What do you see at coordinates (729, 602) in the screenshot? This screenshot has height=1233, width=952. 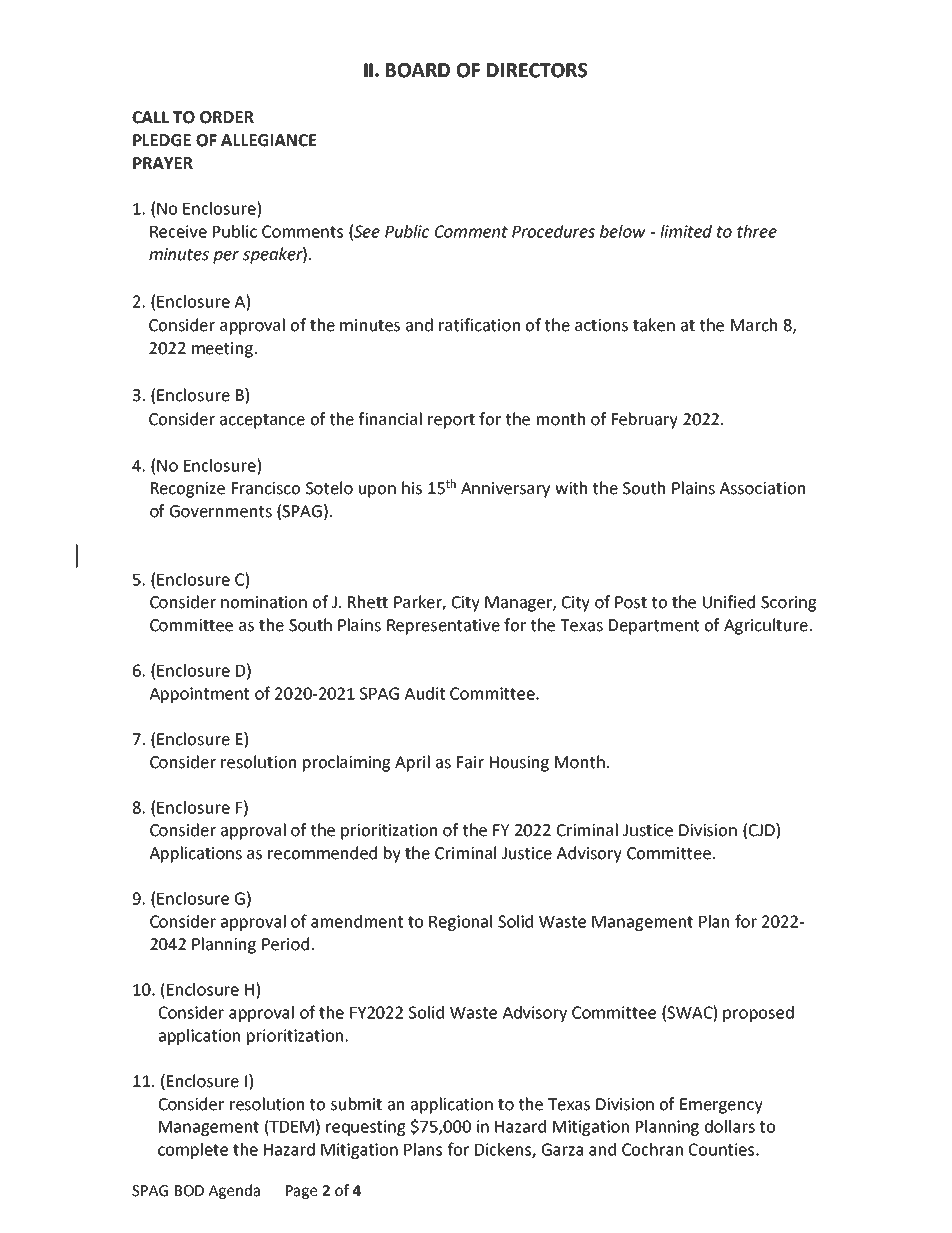 I see `Unified` at bounding box center [729, 602].
